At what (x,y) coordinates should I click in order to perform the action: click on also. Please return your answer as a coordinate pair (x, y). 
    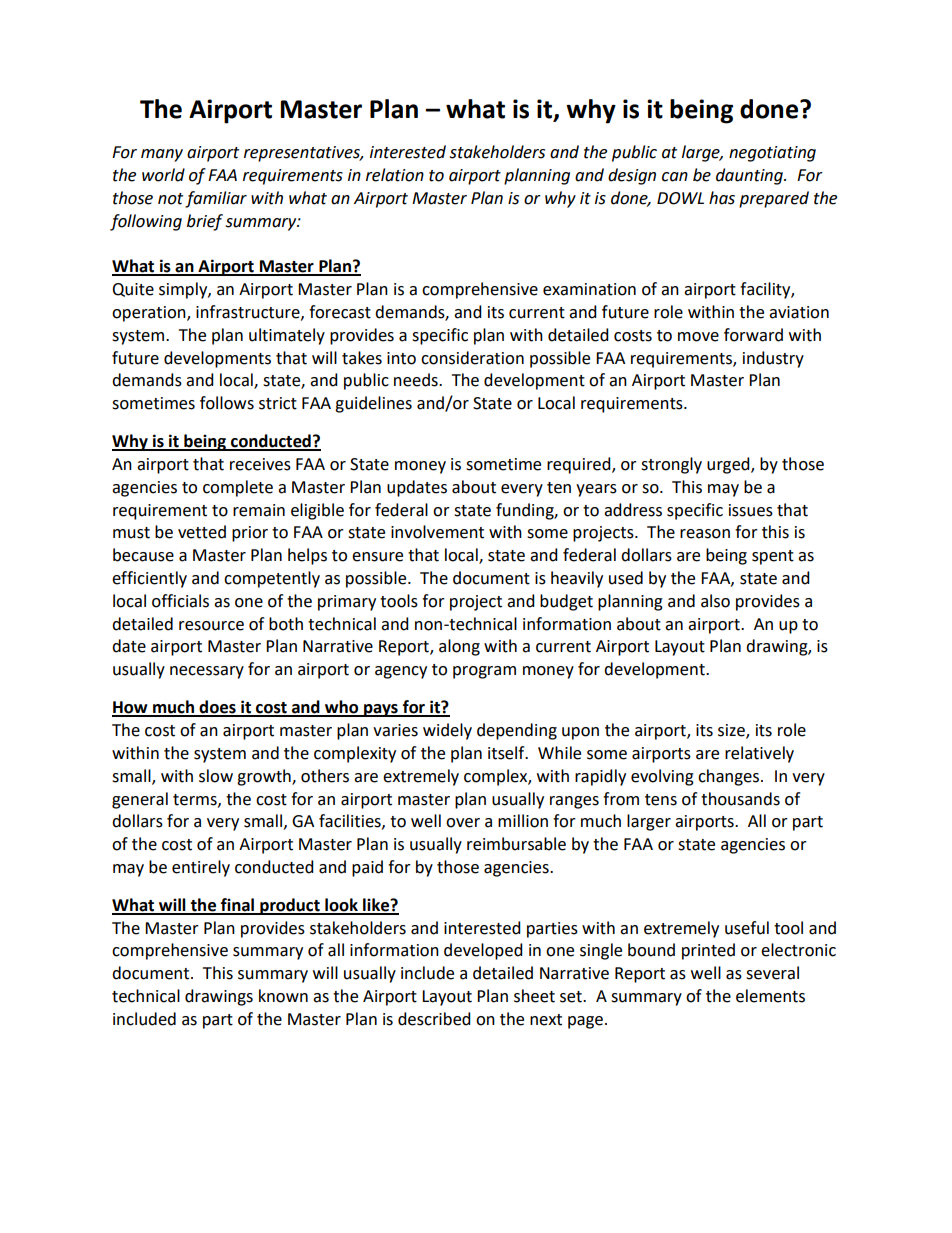
    Looking at the image, I should click on (715, 601).
